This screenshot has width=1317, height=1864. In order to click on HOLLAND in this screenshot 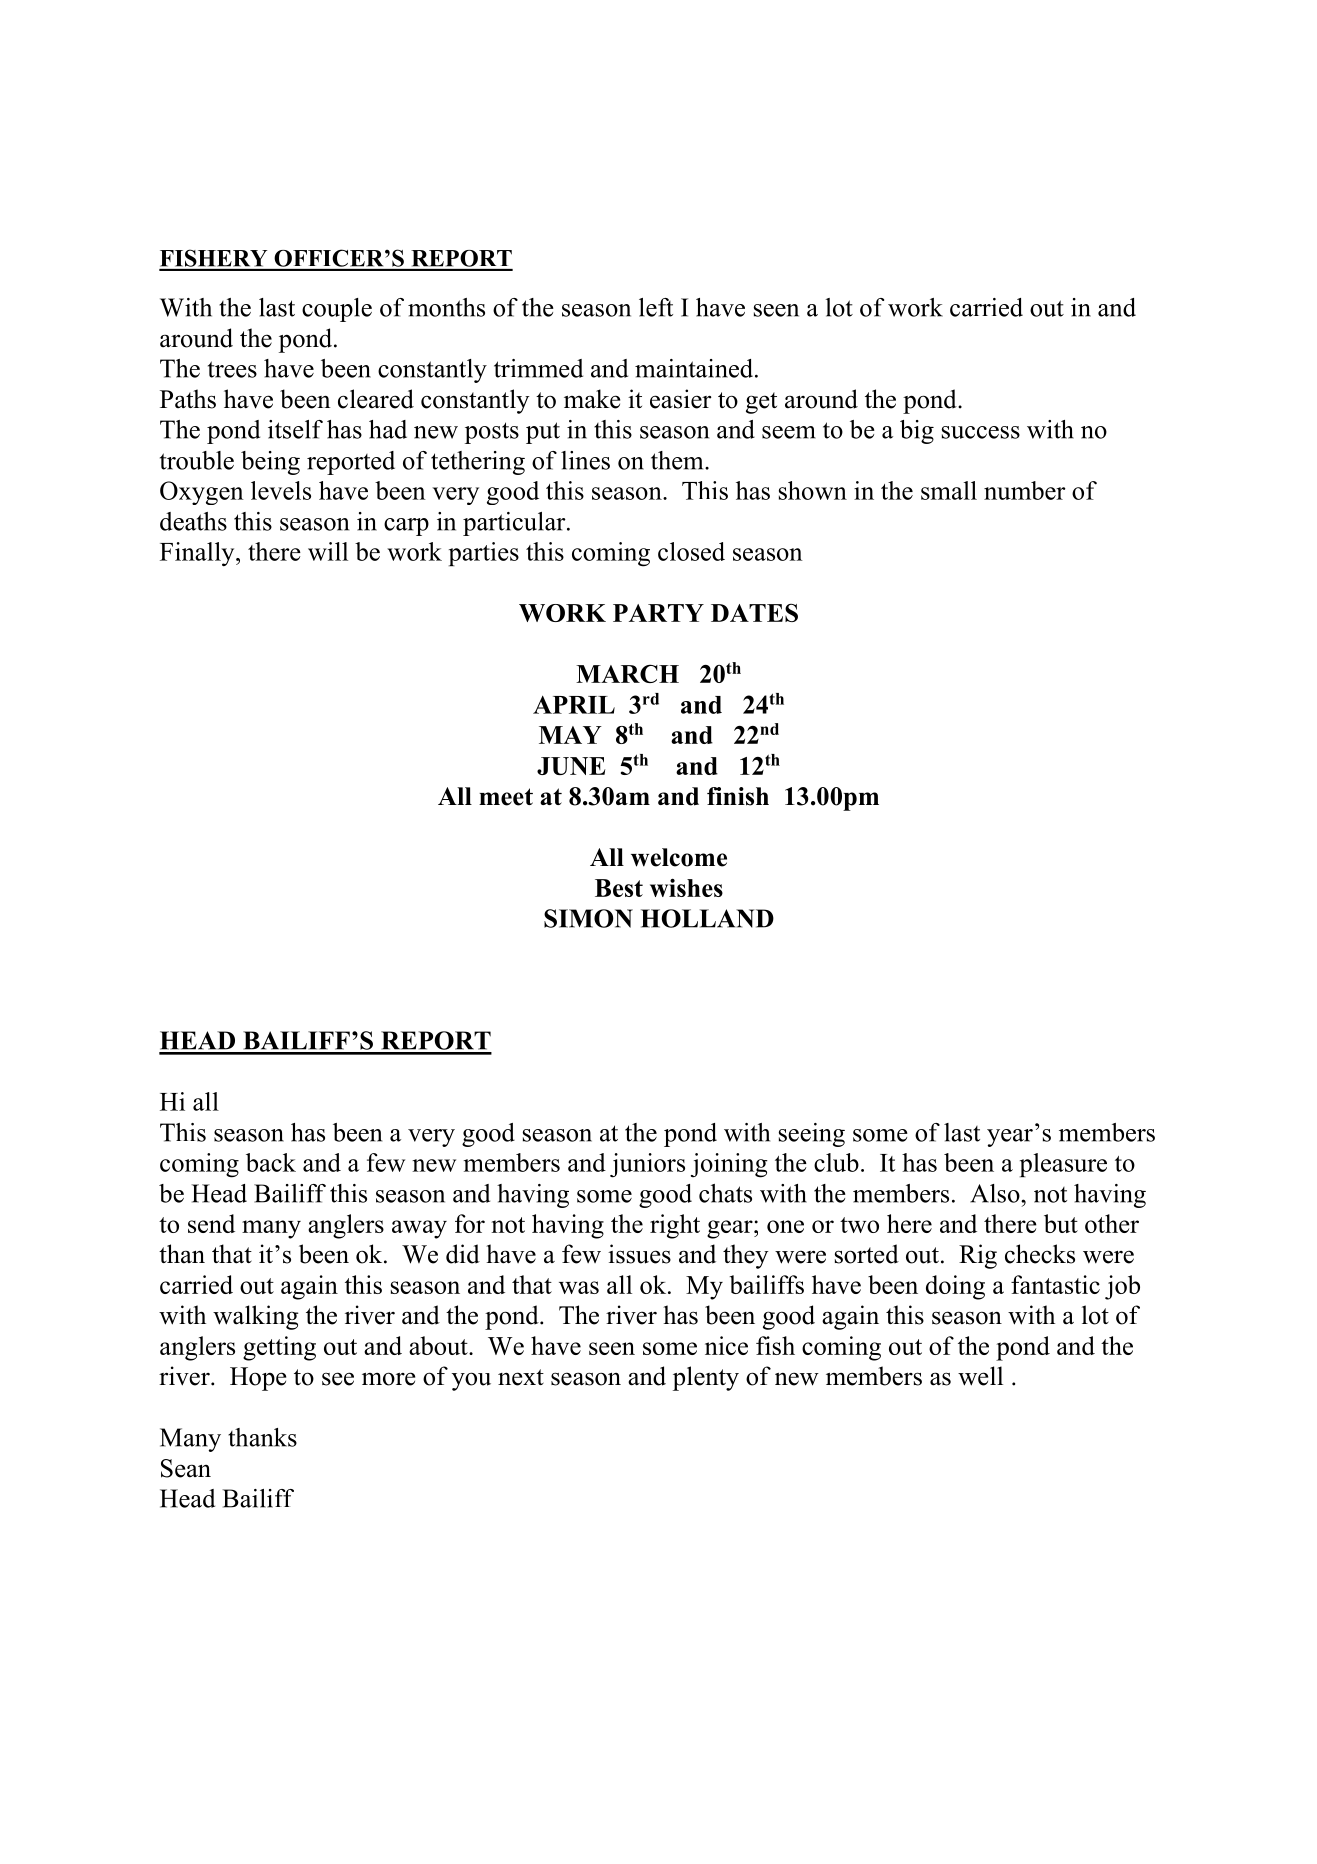, I will do `click(707, 918)`.
